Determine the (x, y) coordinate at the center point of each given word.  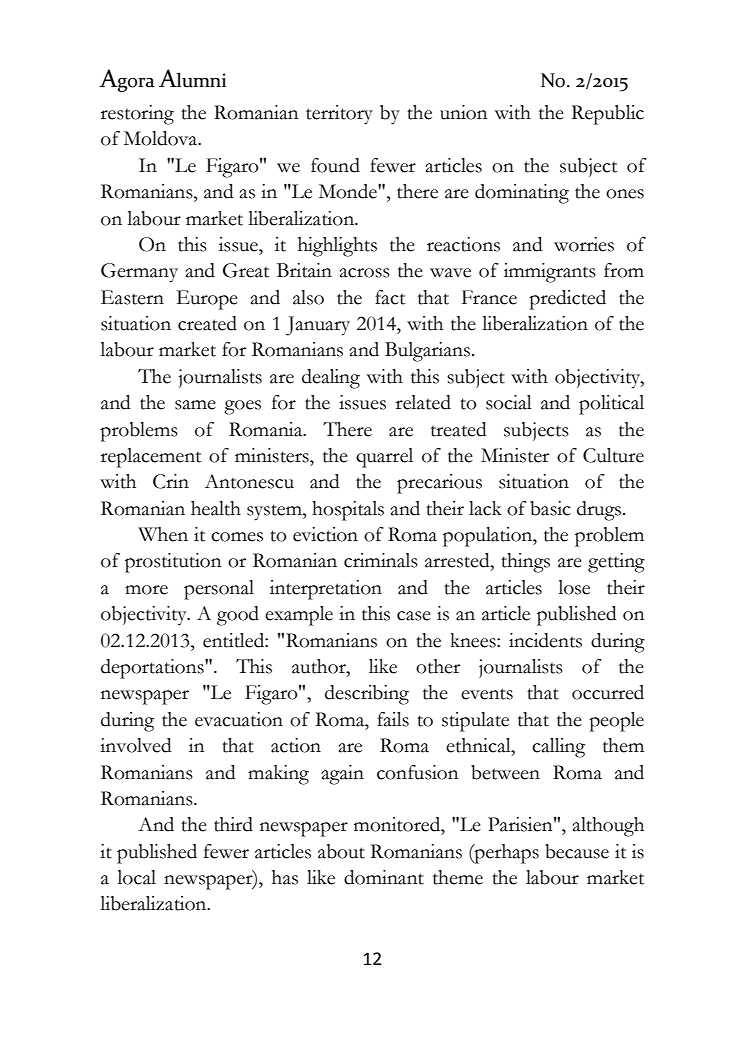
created (207, 323)
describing (367, 695)
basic (550, 508)
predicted (567, 300)
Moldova (162, 138)
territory (339, 115)
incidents (545, 640)
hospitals (348, 511)
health (216, 508)
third (233, 824)
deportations (153, 669)
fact (390, 297)
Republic (607, 115)
